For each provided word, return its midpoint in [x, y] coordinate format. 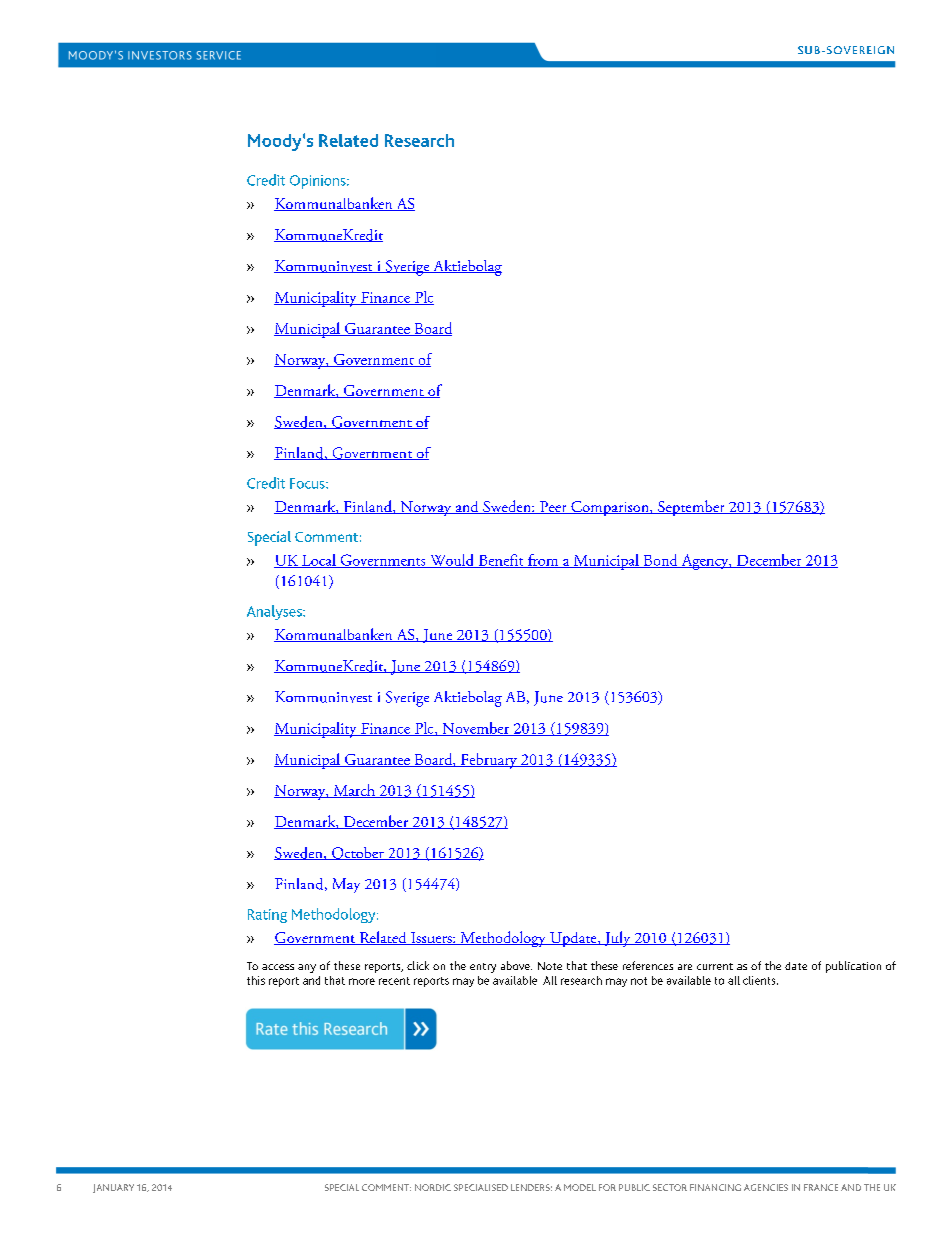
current [715, 966]
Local [319, 561]
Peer [553, 507]
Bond [660, 561]
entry [483, 968]
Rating [267, 916]
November [476, 729]
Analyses [275, 612]
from [543, 561]
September [691, 508]
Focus [308, 483]
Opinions [319, 182]
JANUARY [113, 1188]
